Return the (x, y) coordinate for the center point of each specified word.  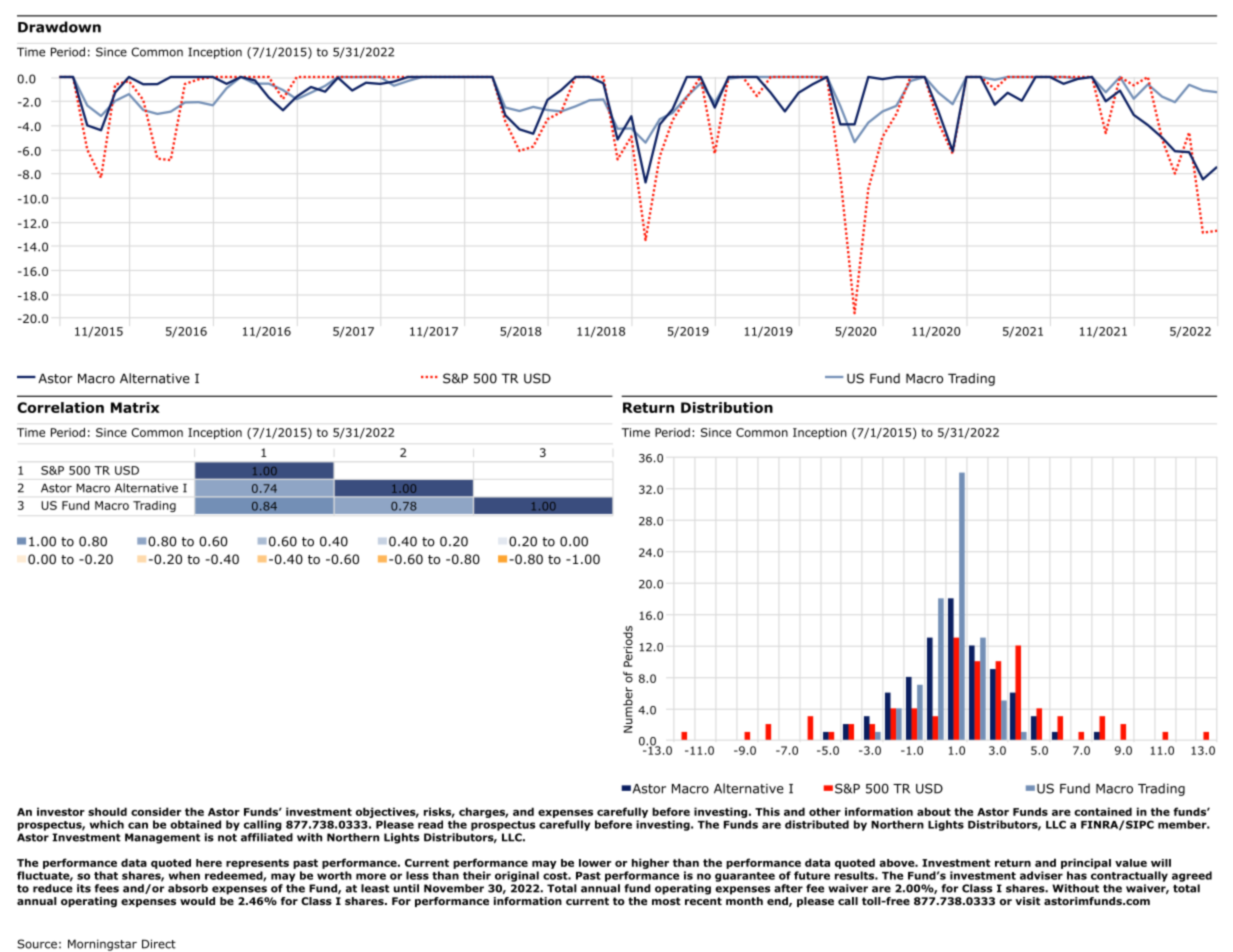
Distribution (727, 407)
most (666, 901)
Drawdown (59, 27)
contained (1103, 811)
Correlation (60, 407)
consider (156, 811)
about (934, 811)
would (197, 901)
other (825, 811)
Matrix (135, 407)
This (767, 811)
